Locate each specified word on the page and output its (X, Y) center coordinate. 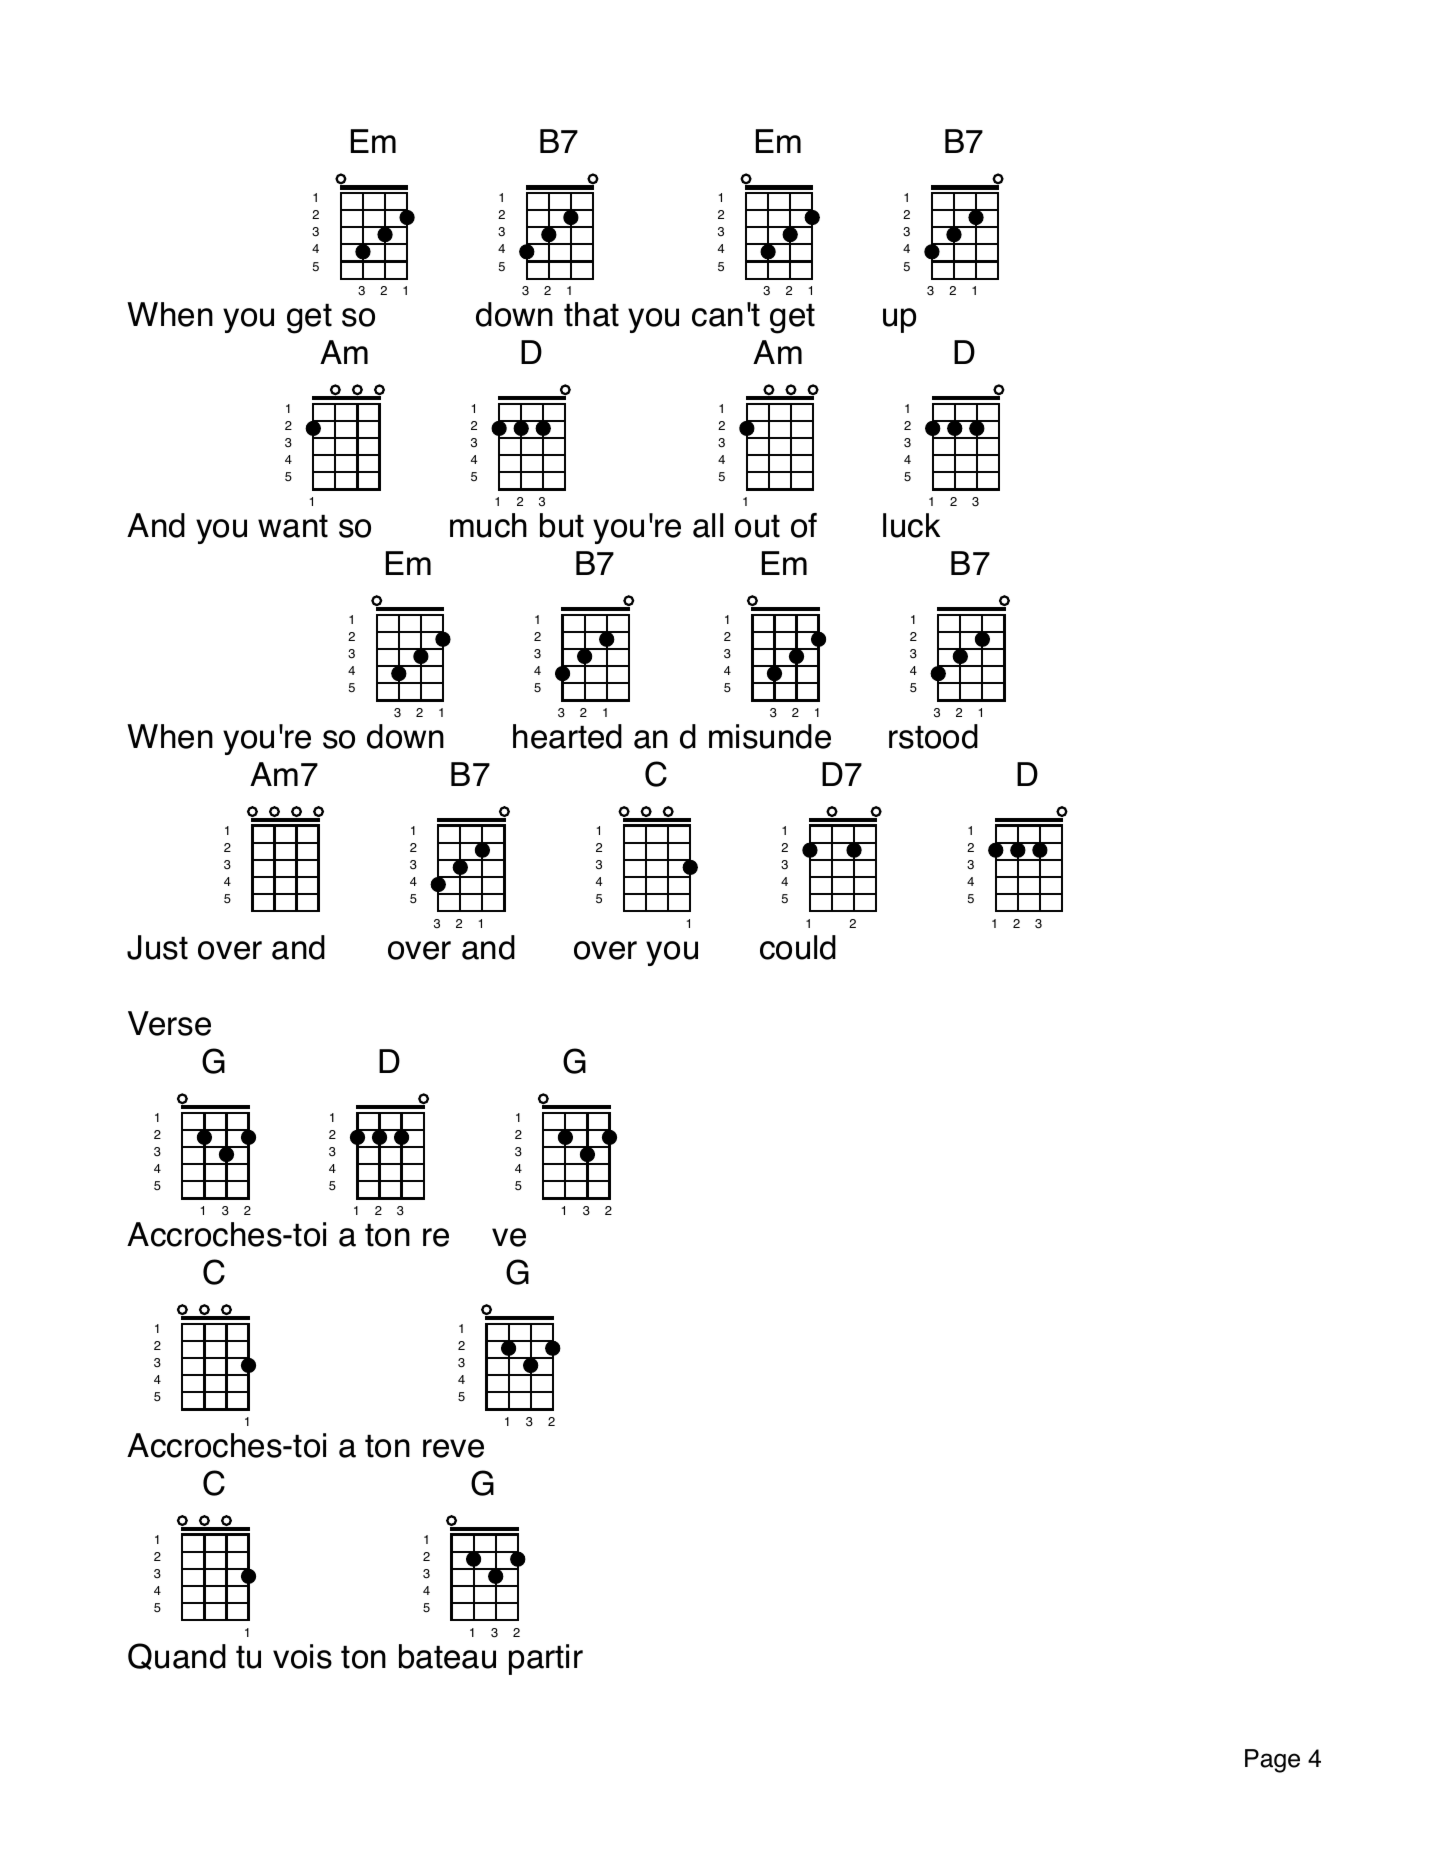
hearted (567, 736)
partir (546, 1659)
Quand (177, 1656)
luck (911, 525)
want (293, 526)
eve (458, 1448)
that (591, 314)
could (798, 947)
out (757, 526)
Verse (169, 1023)
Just (157, 947)
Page (1272, 1761)
